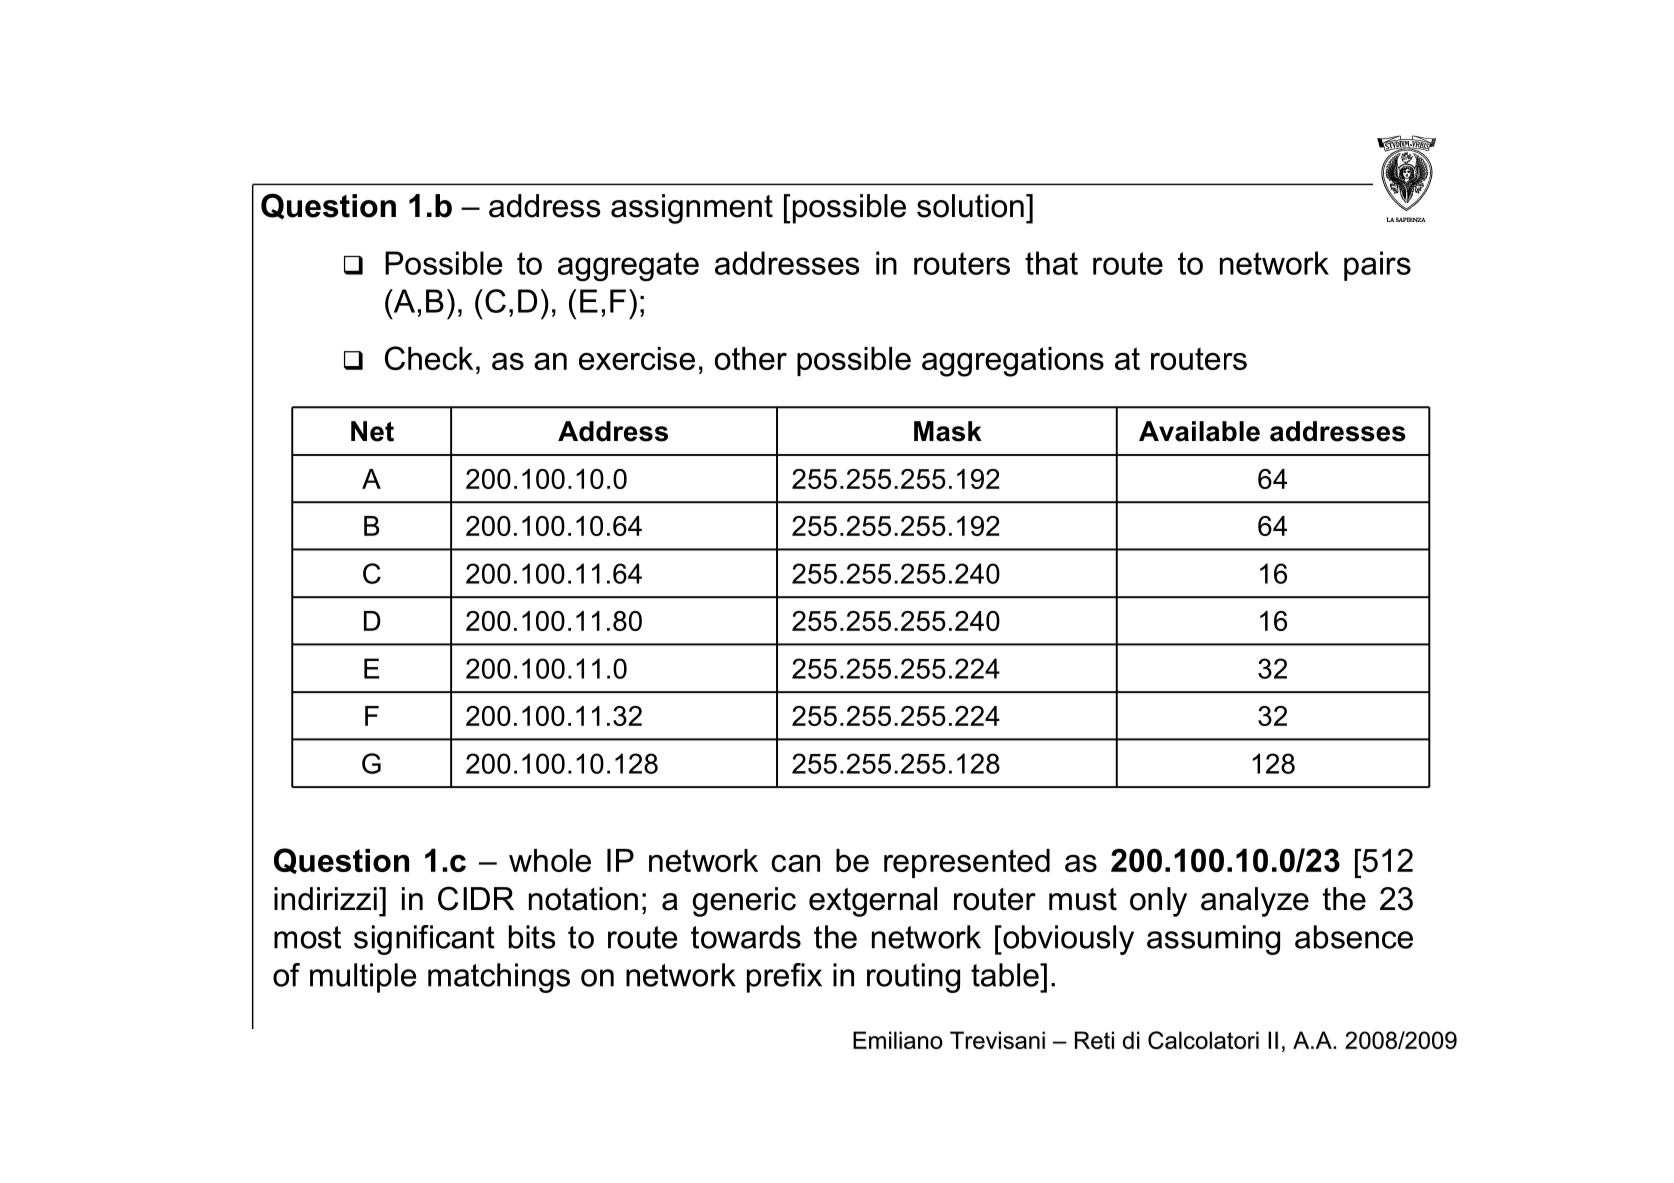 The width and height of the page is (1674, 1183). What do you see at coordinates (424, 940) in the page?
I see `significant` at bounding box center [424, 940].
